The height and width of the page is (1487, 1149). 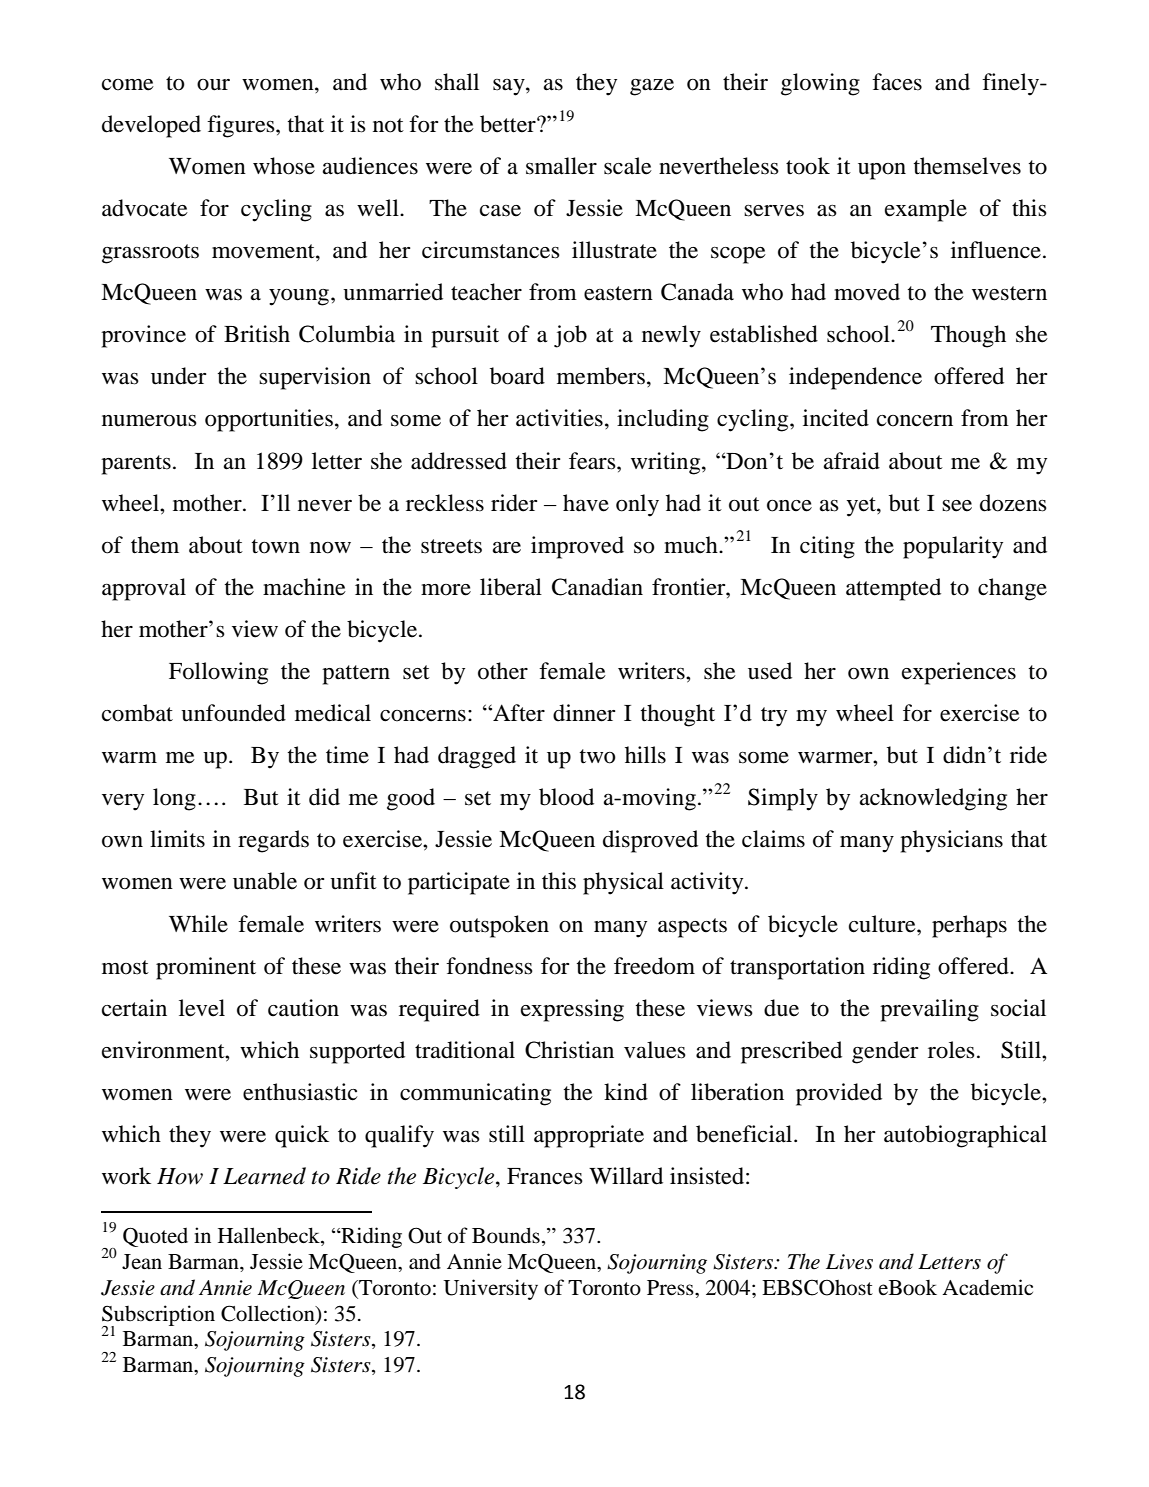 I want to click on have, so click(x=586, y=503).
